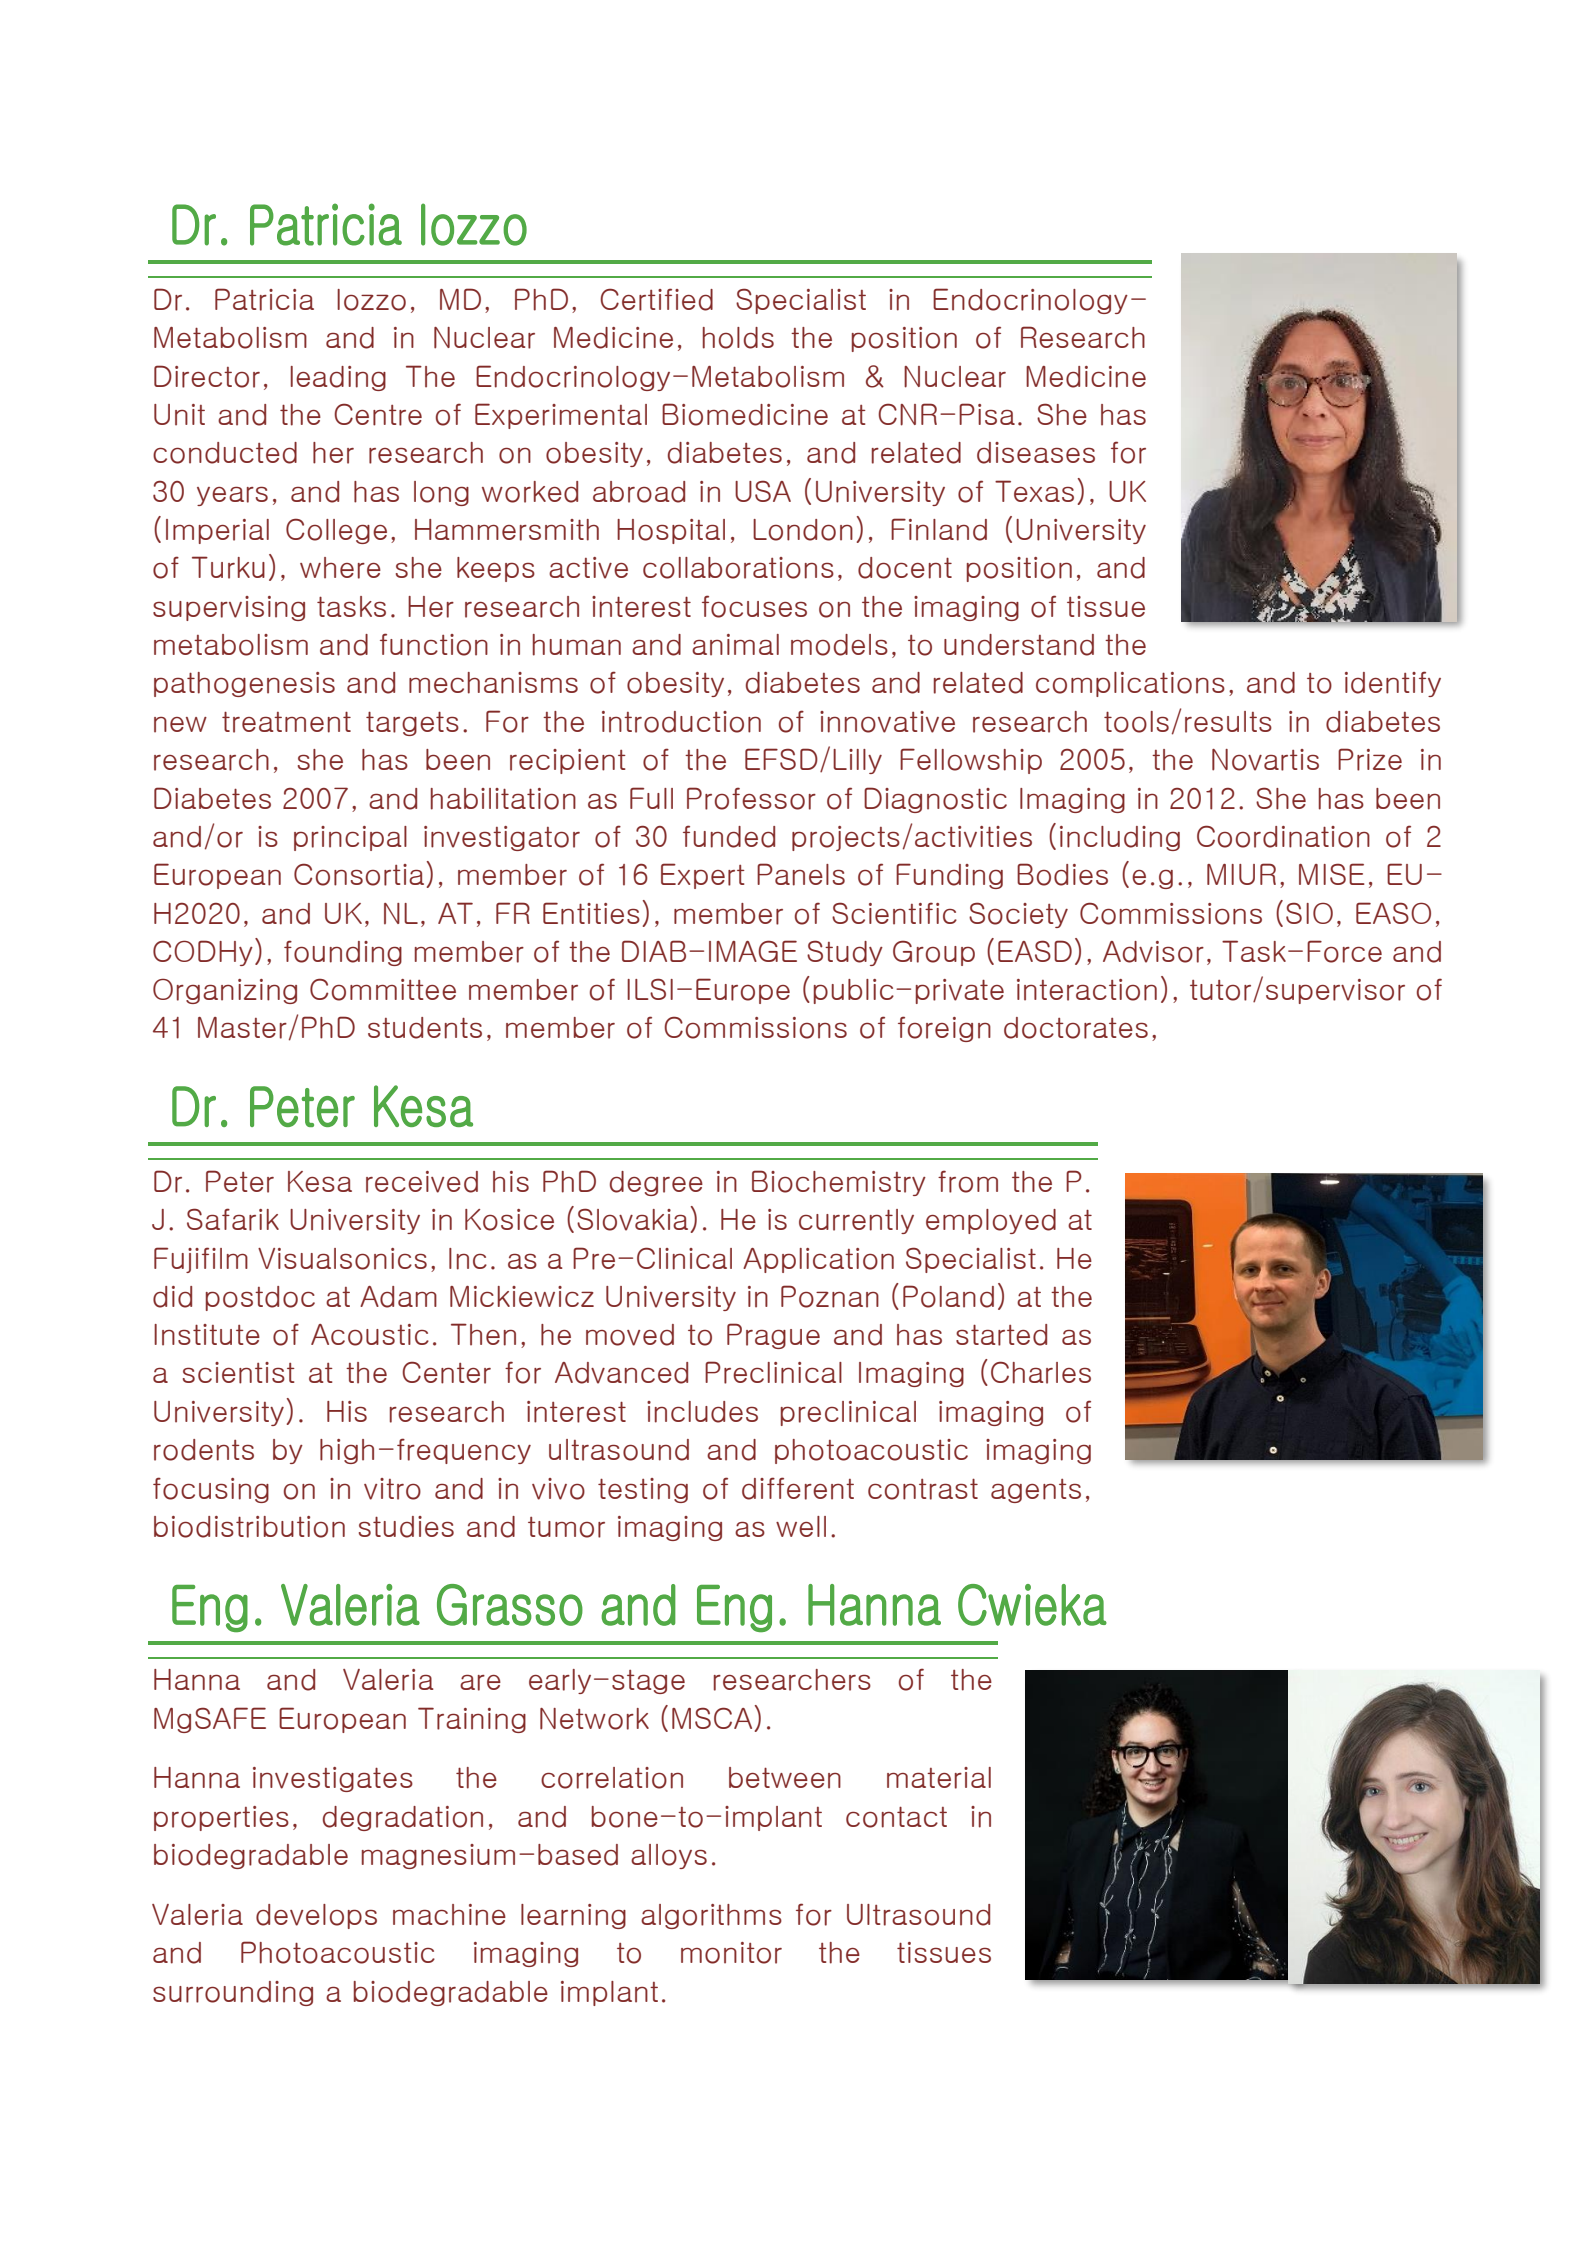 The width and height of the page is (1595, 2256). I want to click on diseases, so click(1036, 453).
